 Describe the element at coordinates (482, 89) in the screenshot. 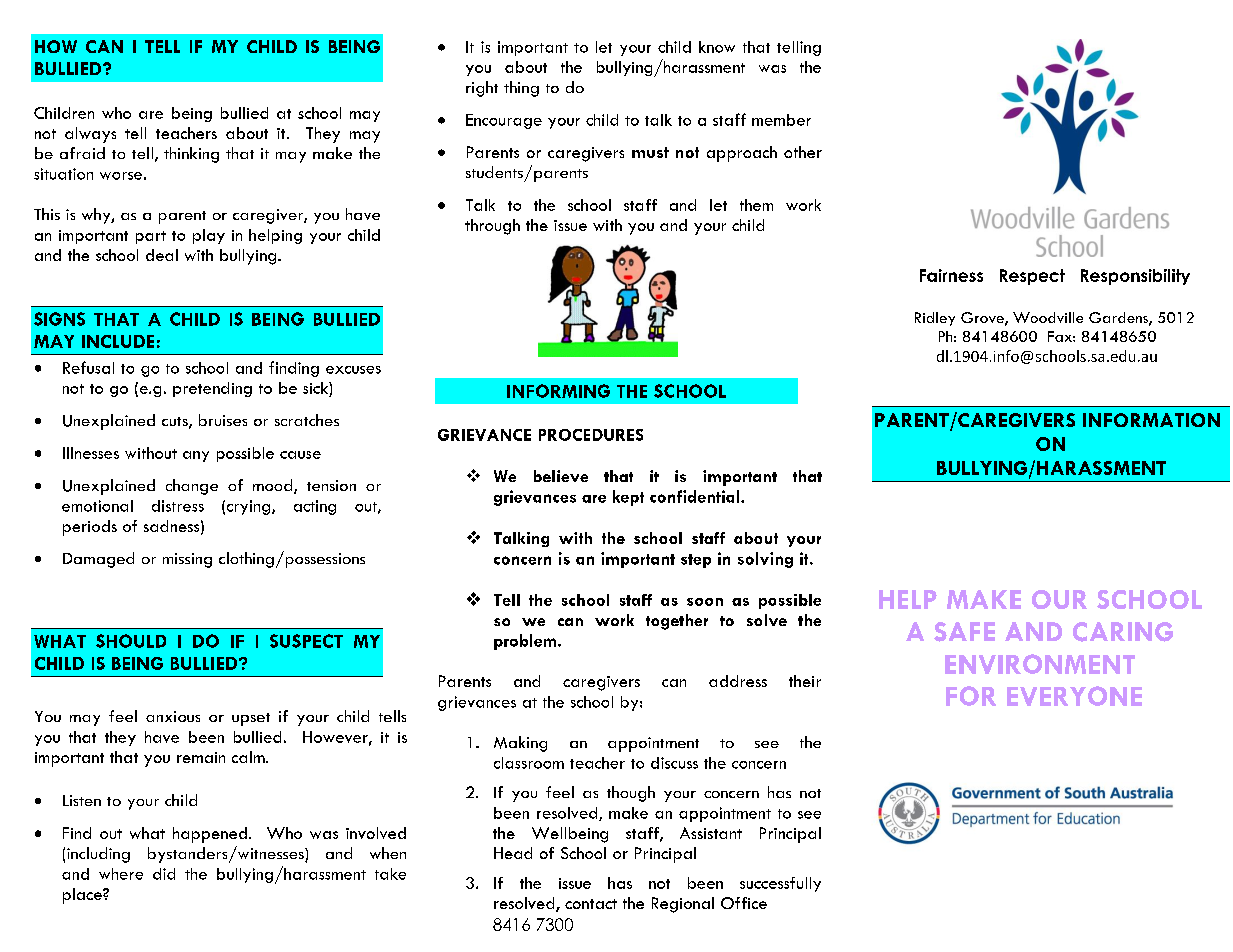

I see `right` at that location.
